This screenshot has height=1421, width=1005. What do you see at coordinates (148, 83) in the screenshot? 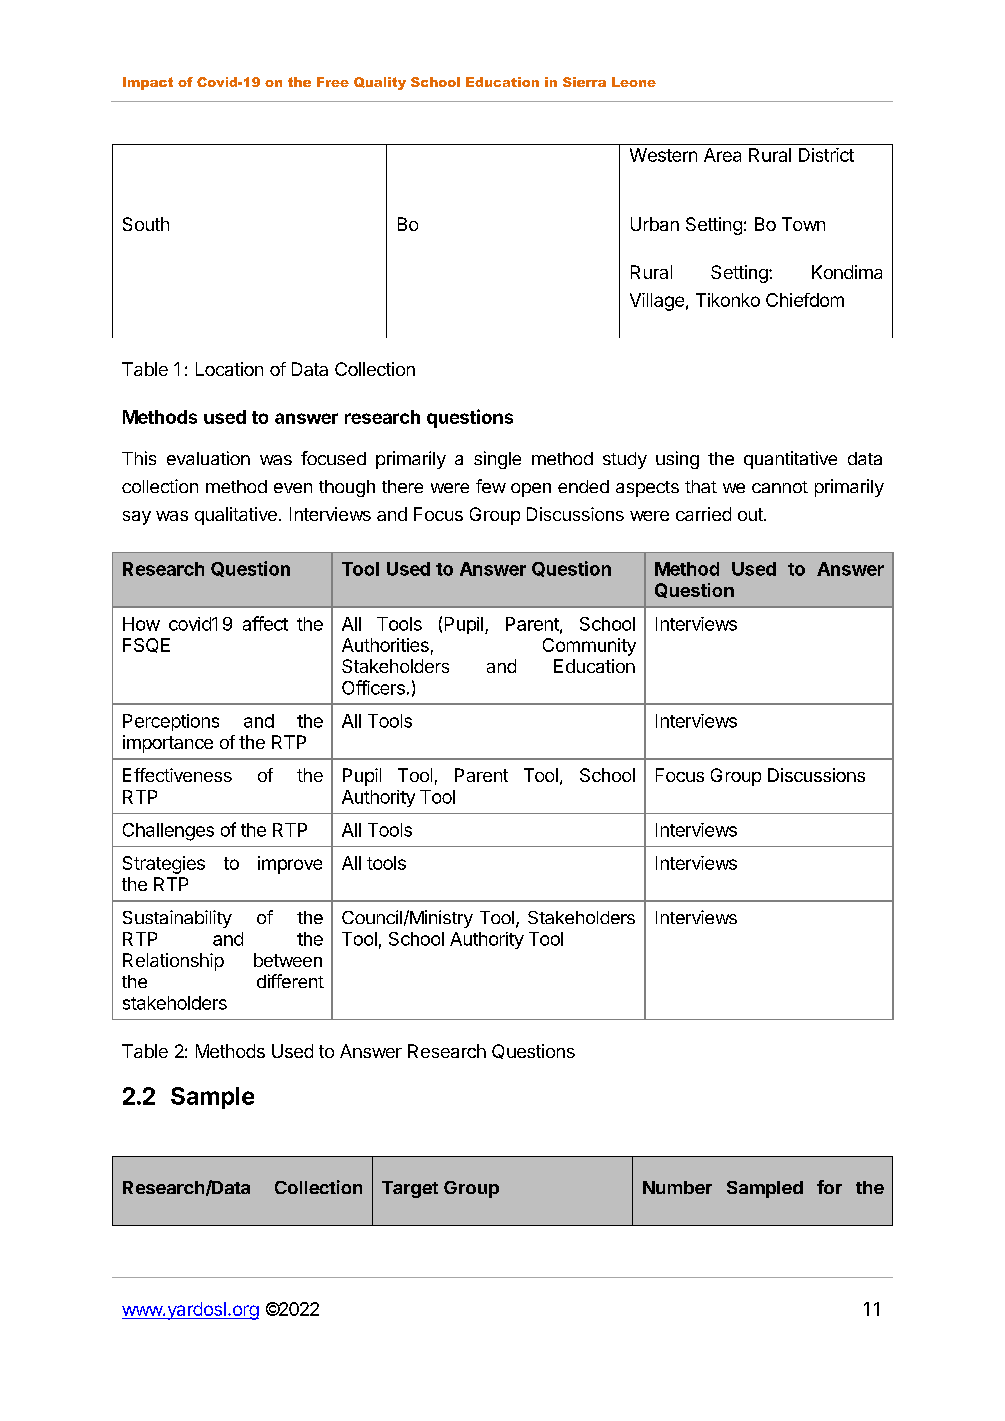
I see `Impact` at bounding box center [148, 83].
